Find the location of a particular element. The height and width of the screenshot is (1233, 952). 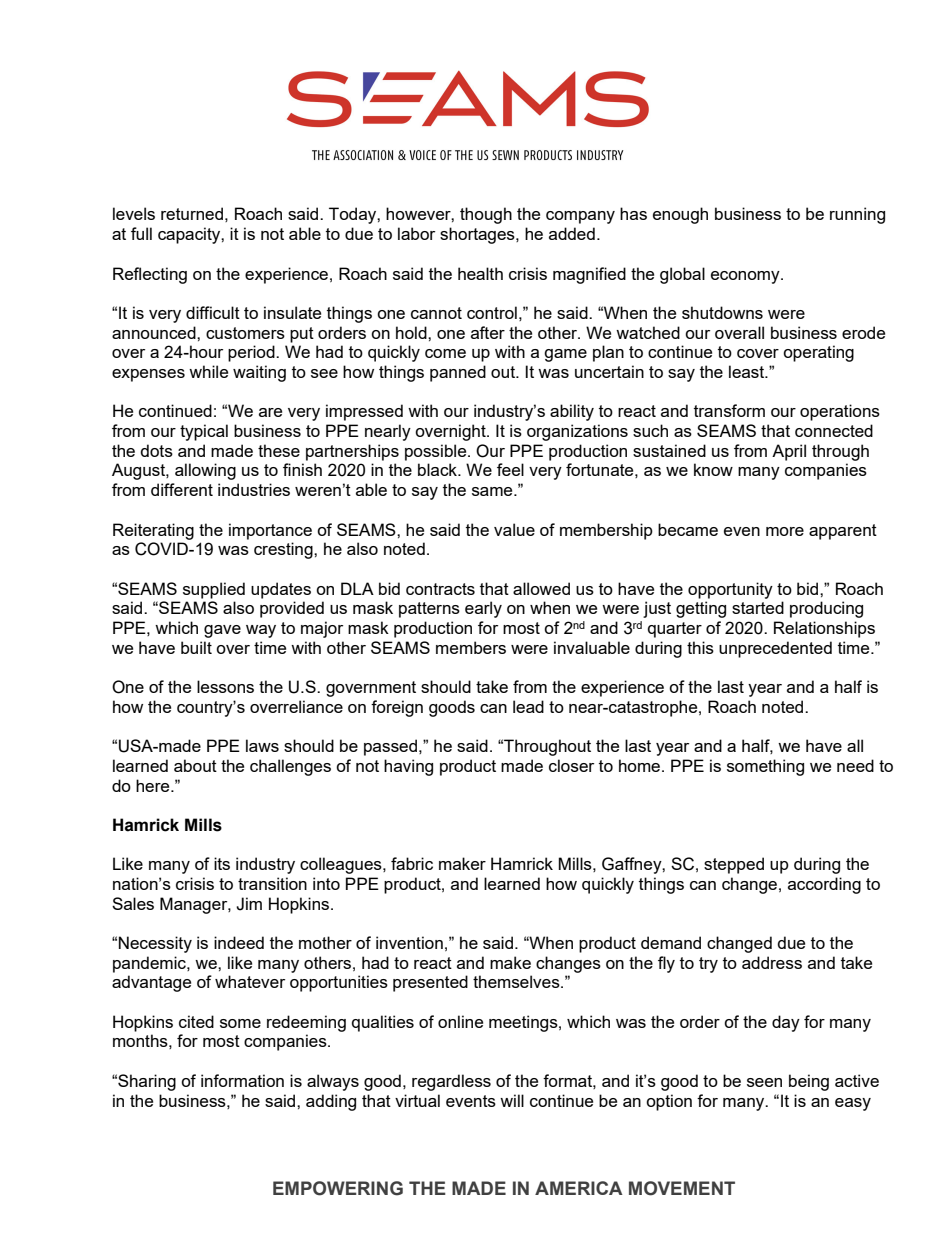

stepped is located at coordinates (734, 865).
